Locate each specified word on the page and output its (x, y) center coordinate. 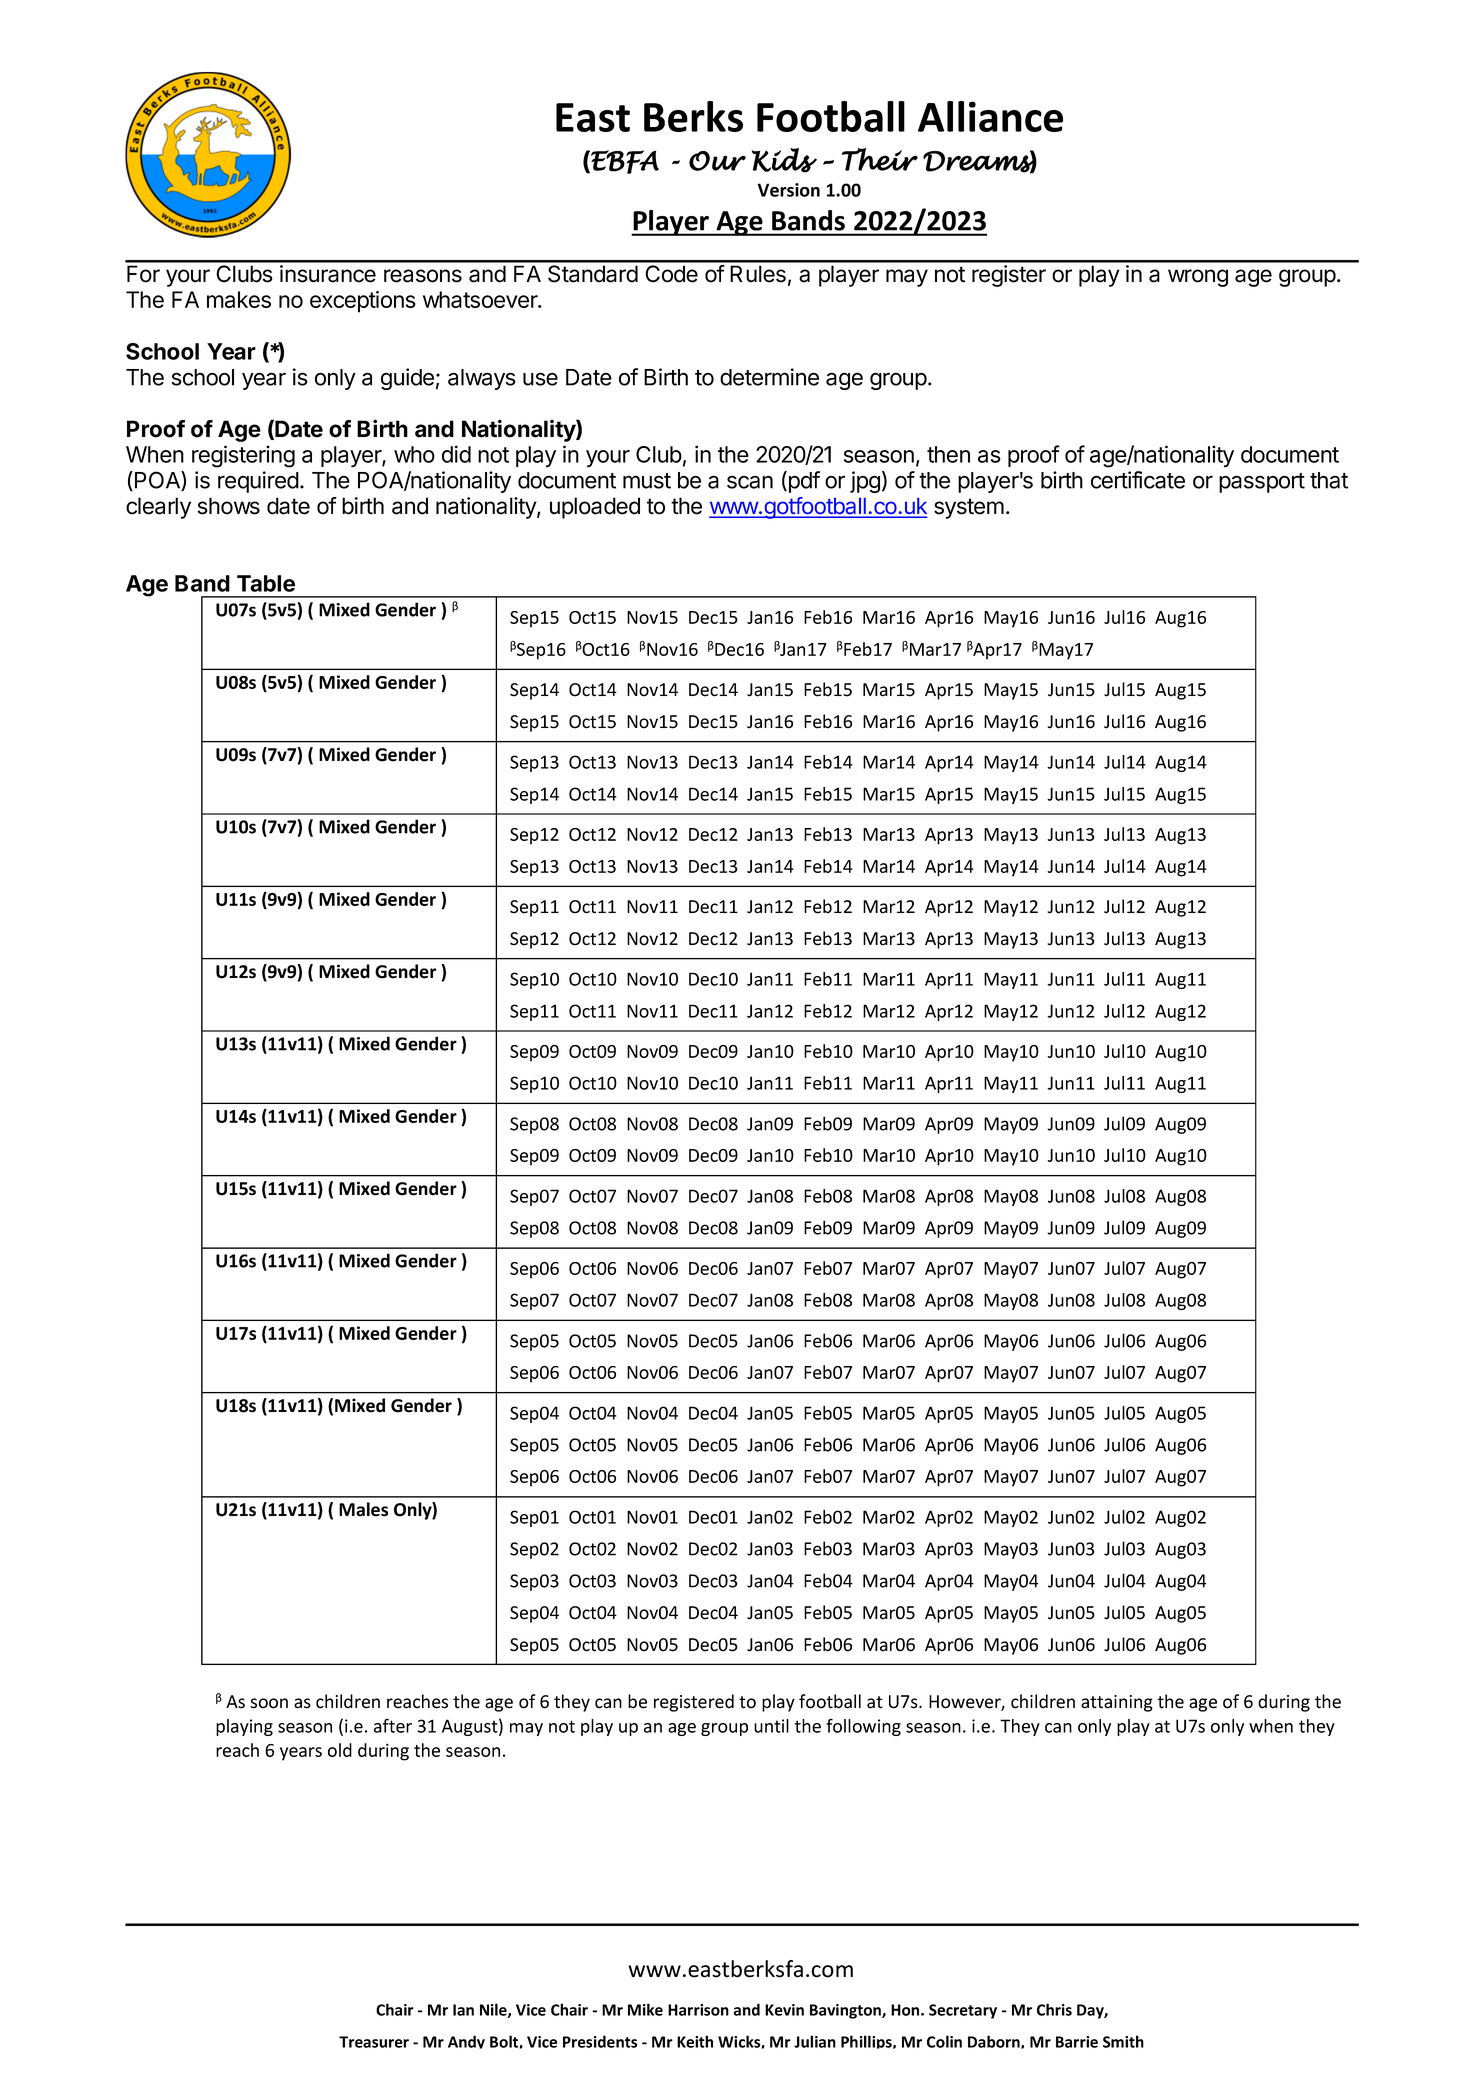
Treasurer (374, 2042)
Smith (1123, 2041)
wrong (1198, 278)
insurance (328, 274)
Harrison (698, 2010)
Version (788, 190)
